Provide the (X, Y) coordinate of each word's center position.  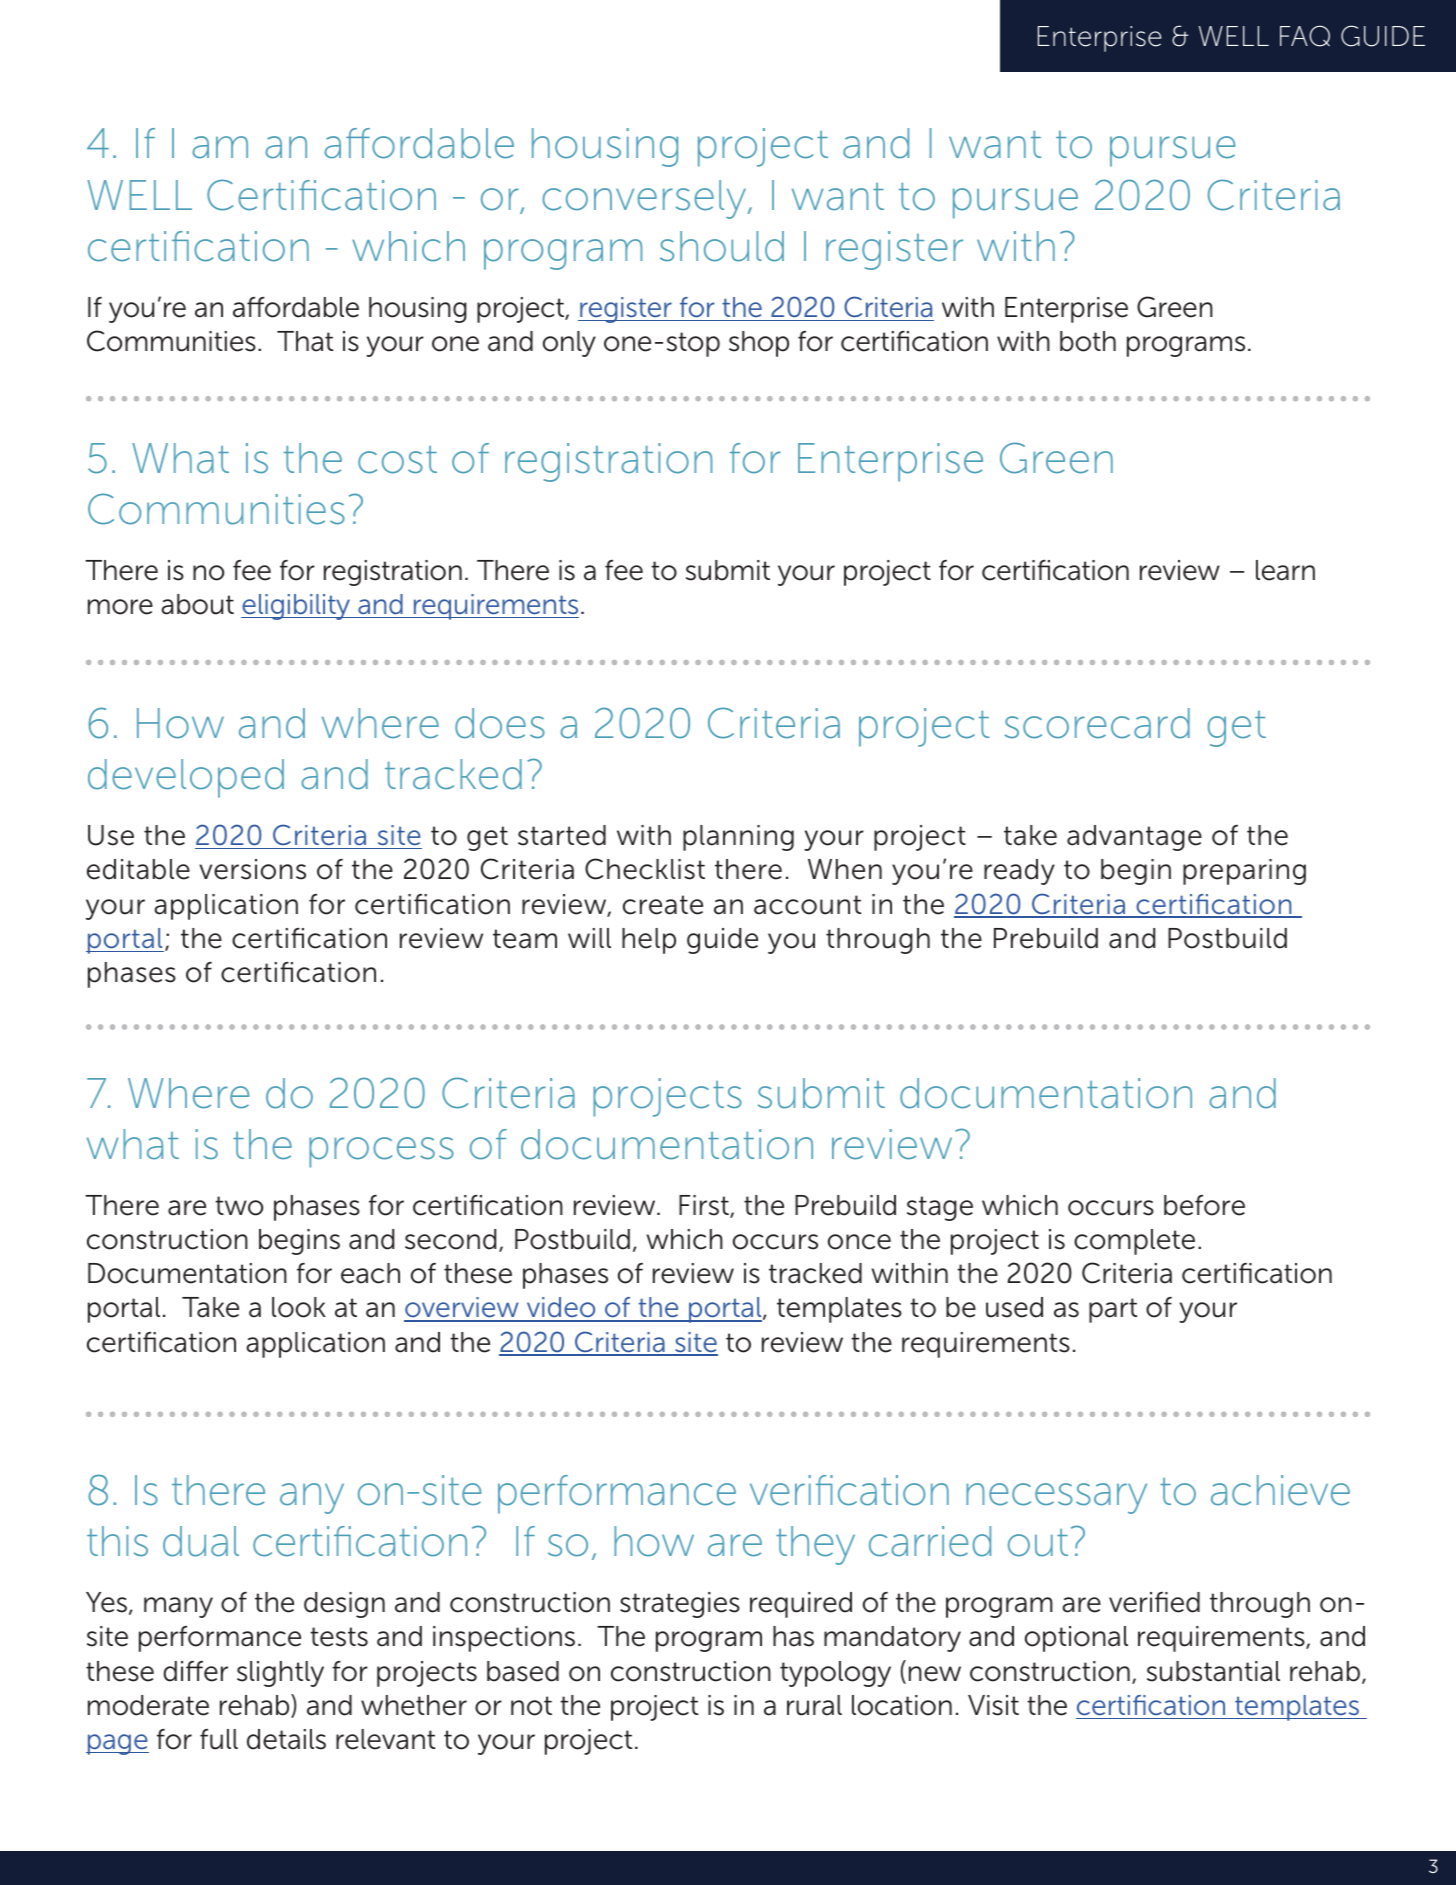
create (663, 905)
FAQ (1305, 36)
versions (252, 869)
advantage (1134, 838)
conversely (645, 199)
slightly (280, 1674)
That (305, 341)
